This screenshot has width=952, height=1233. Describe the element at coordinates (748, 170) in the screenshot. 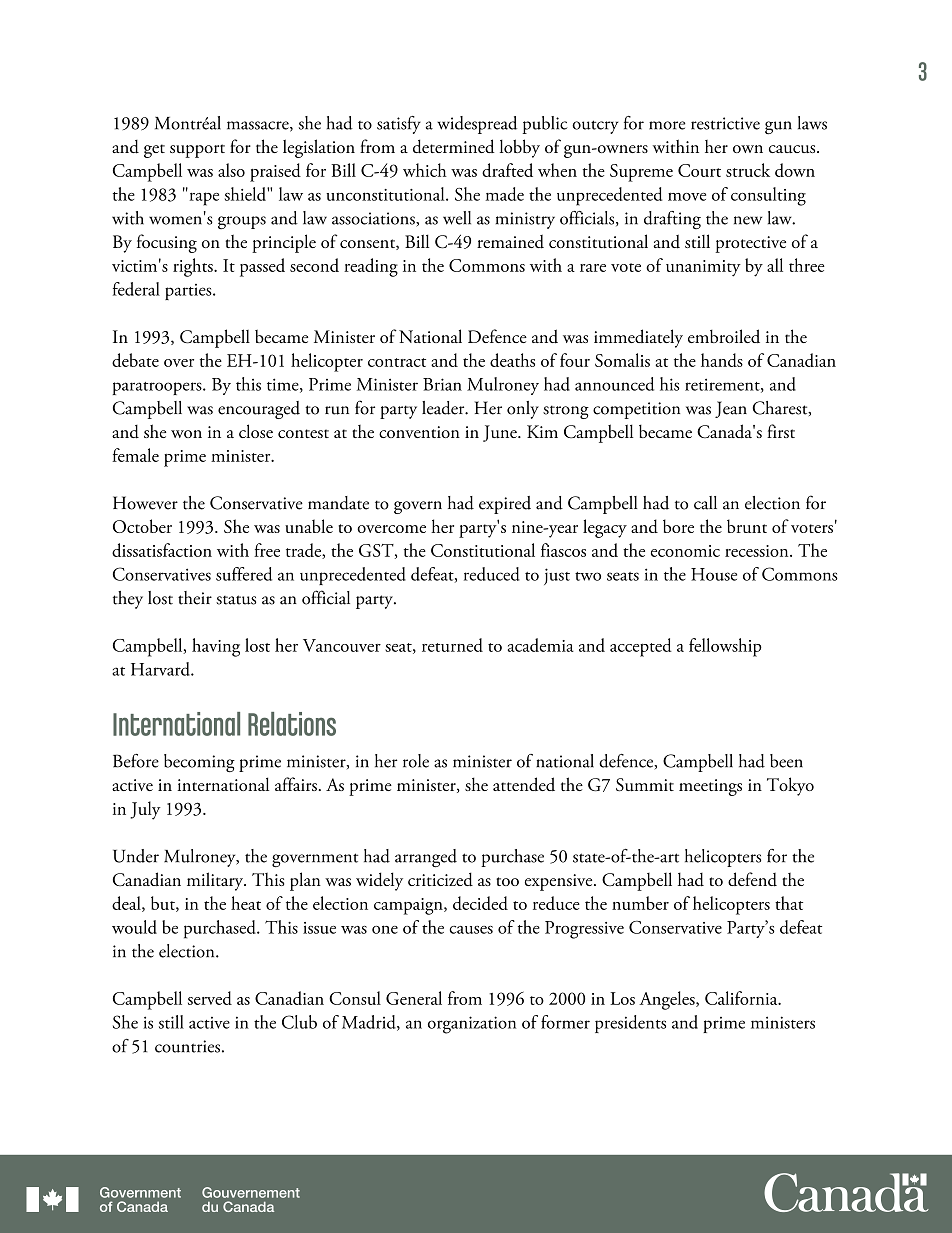

I see `struck` at that location.
